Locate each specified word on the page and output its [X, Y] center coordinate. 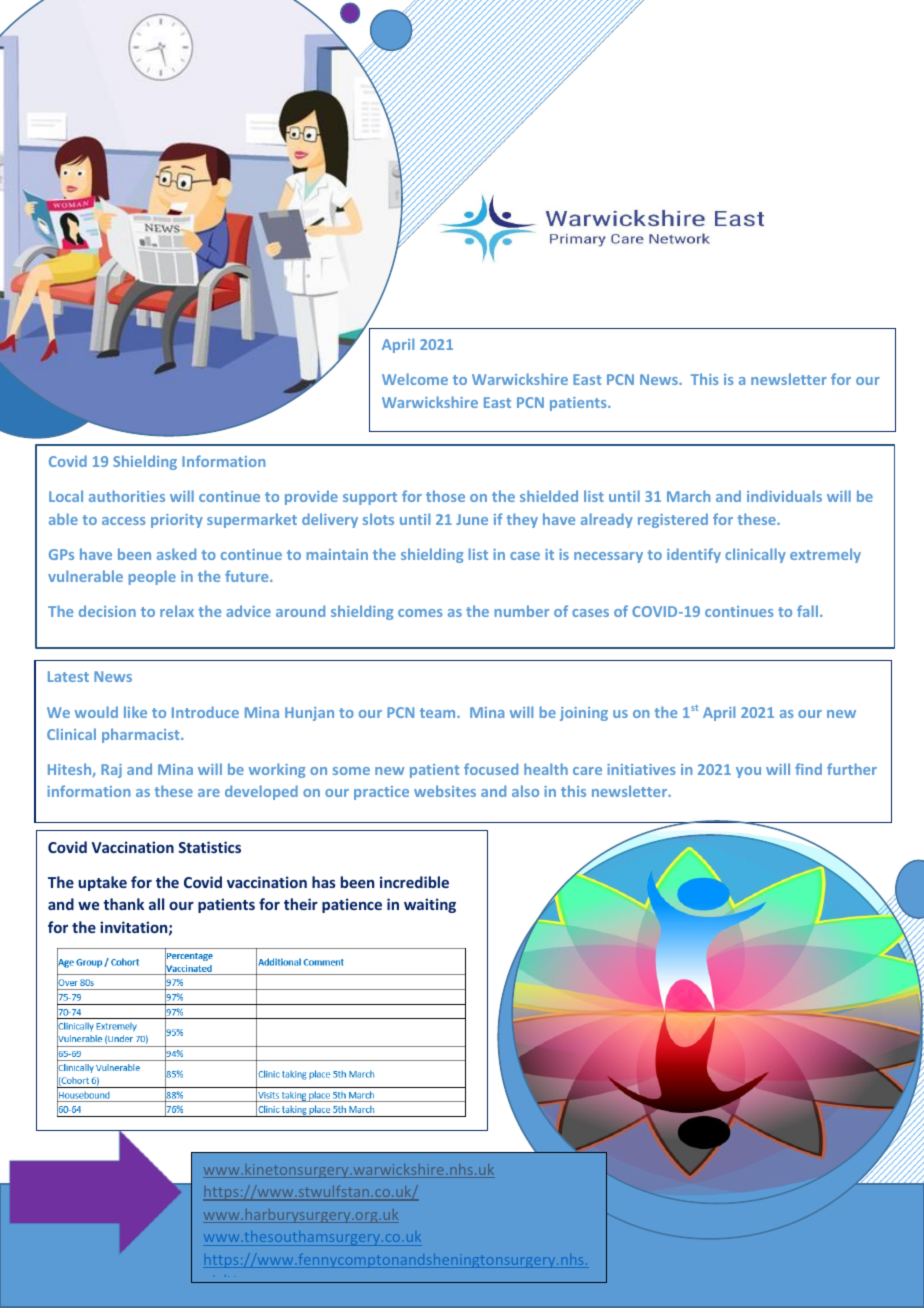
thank [123, 904]
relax [177, 611]
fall [809, 611]
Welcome [415, 379]
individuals [784, 496]
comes [420, 613]
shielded [549, 496]
